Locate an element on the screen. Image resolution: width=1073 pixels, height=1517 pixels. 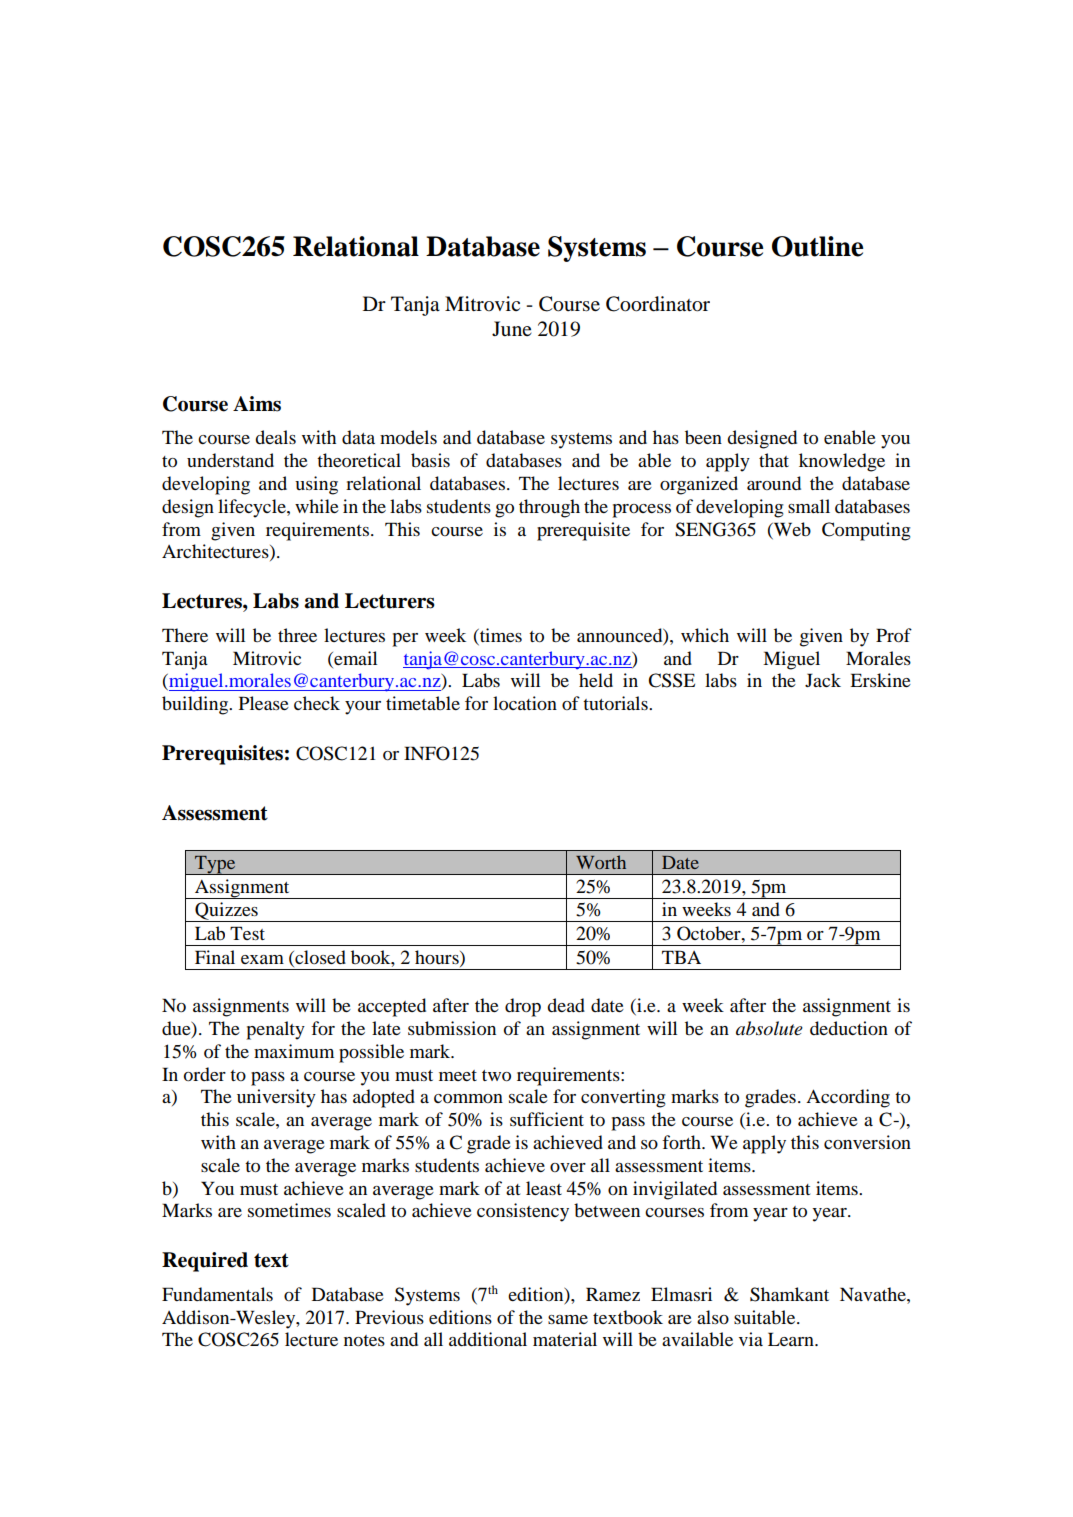
Jack is located at coordinates (823, 680).
